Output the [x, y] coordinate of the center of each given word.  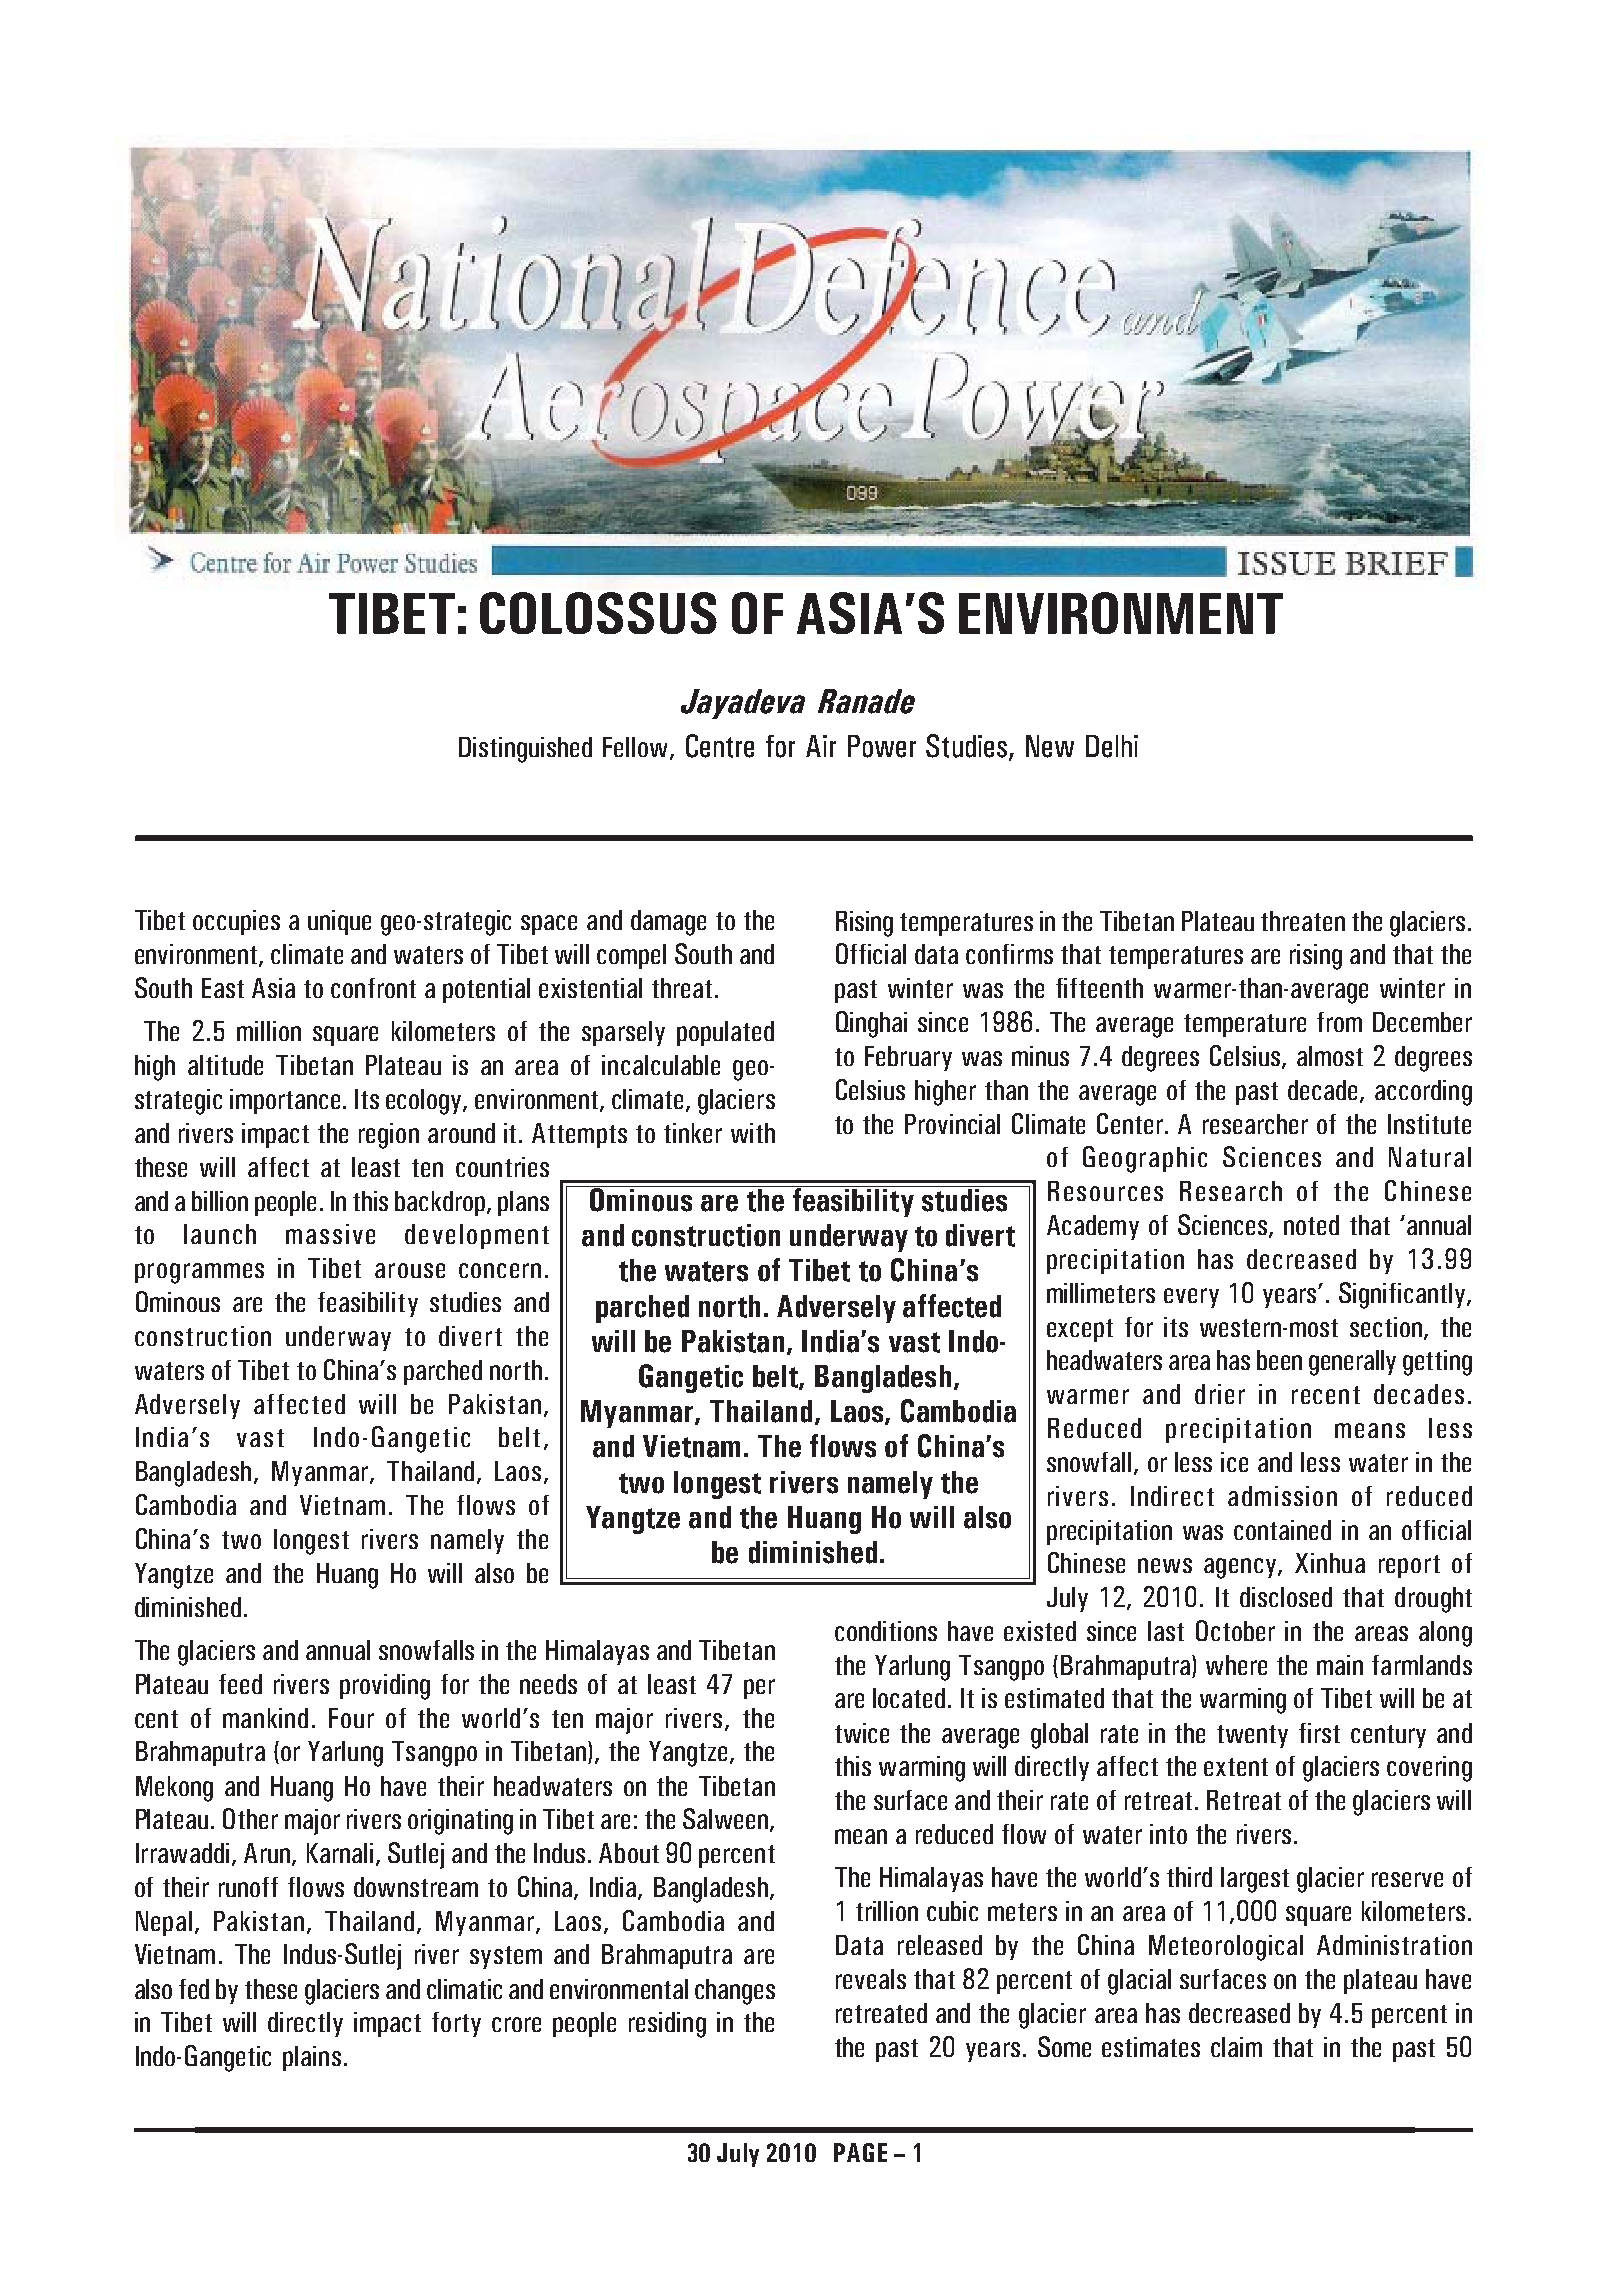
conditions [886, 1631]
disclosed [1286, 1597]
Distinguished [525, 750]
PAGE [860, 2152]
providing [385, 1687]
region [389, 1136]
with [753, 1133]
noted [1311, 1225]
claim [1236, 2047]
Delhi [1112, 746]
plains [312, 2058]
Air [821, 746]
